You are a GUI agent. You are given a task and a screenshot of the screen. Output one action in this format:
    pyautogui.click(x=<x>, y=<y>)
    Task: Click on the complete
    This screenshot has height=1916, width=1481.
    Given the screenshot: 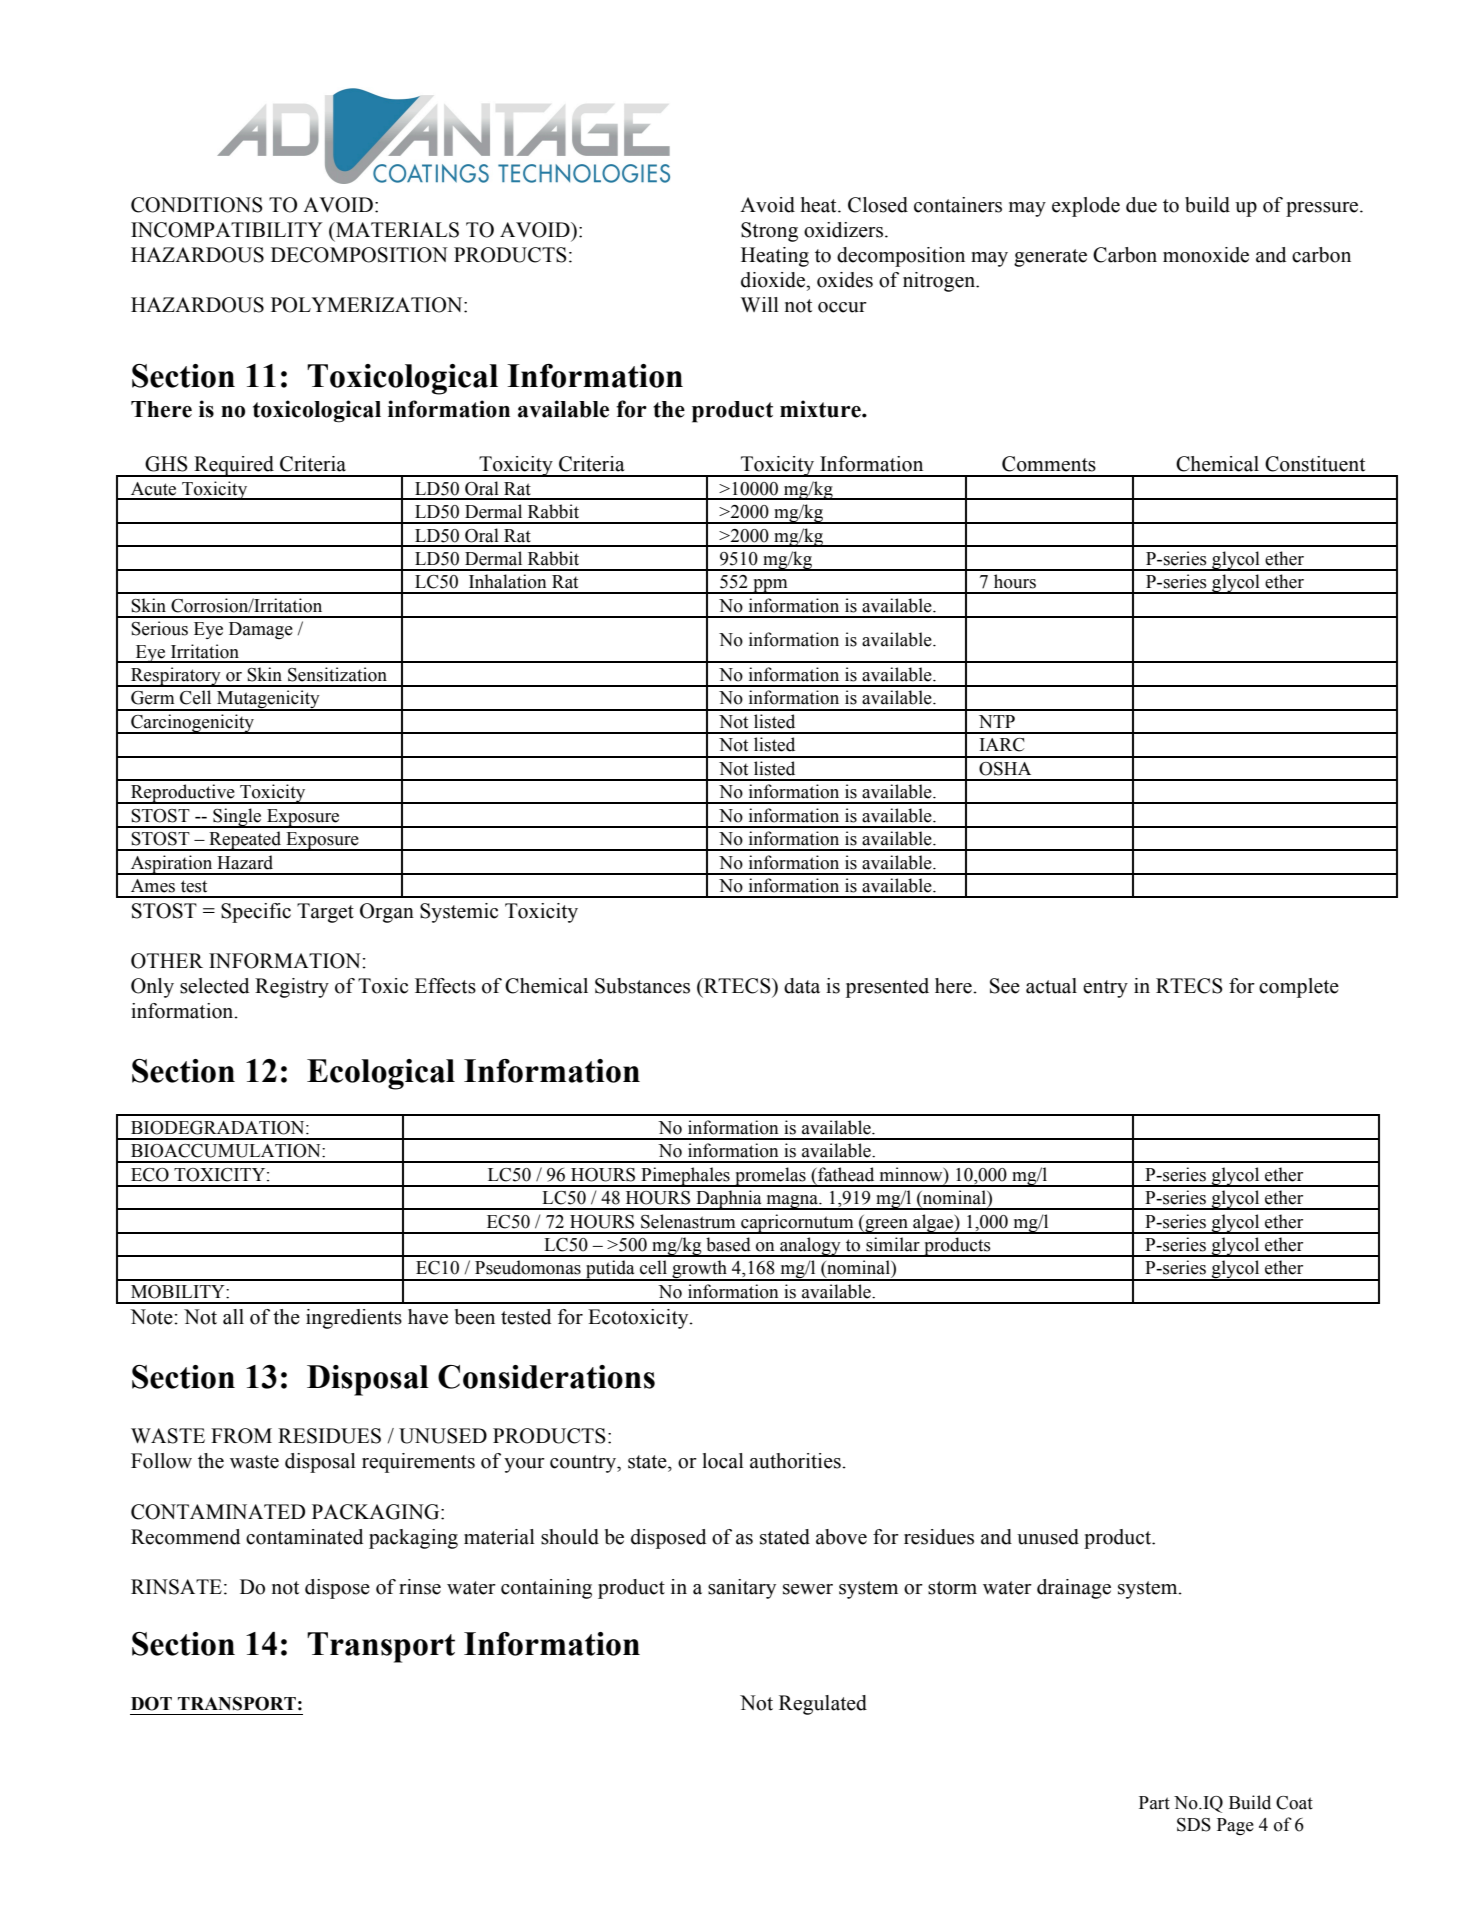 What is the action you would take?
    pyautogui.click(x=1299, y=988)
